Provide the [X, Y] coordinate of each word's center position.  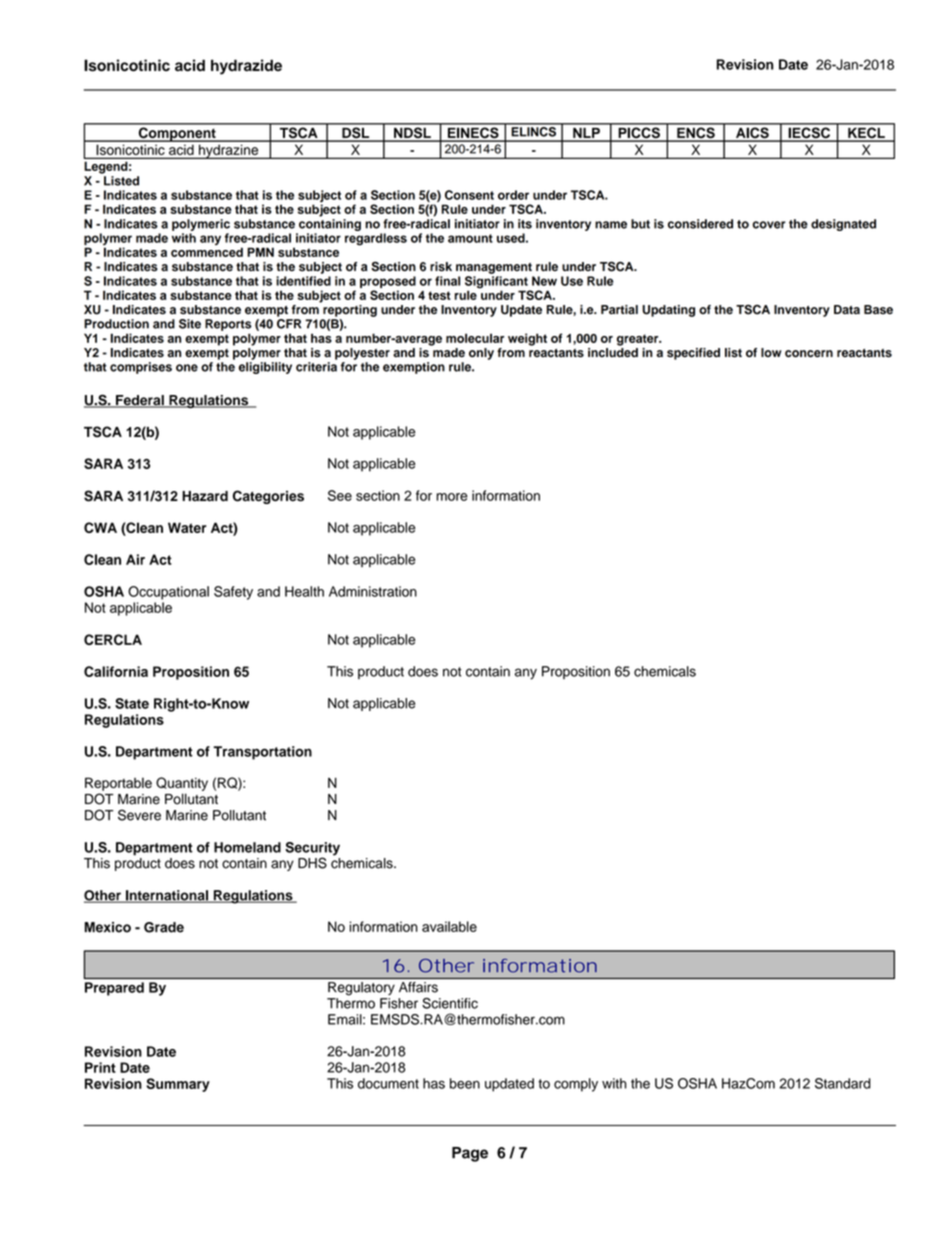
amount [470, 238]
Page [470, 1154]
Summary [178, 1085]
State [132, 703]
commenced [207, 252]
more [452, 497]
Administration [373, 591]
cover [769, 225]
